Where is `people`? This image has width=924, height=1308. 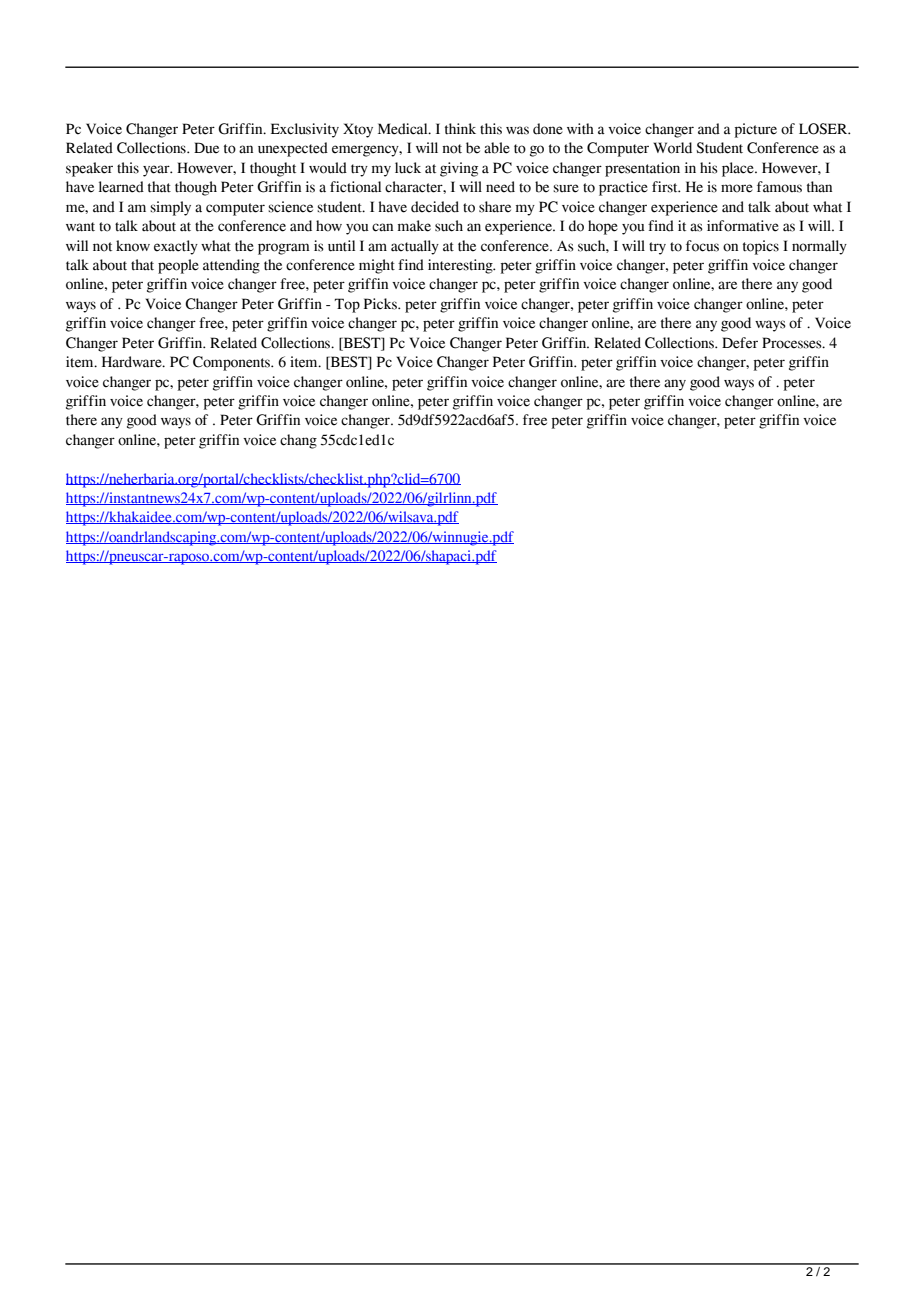 people is located at coordinates (178, 266).
